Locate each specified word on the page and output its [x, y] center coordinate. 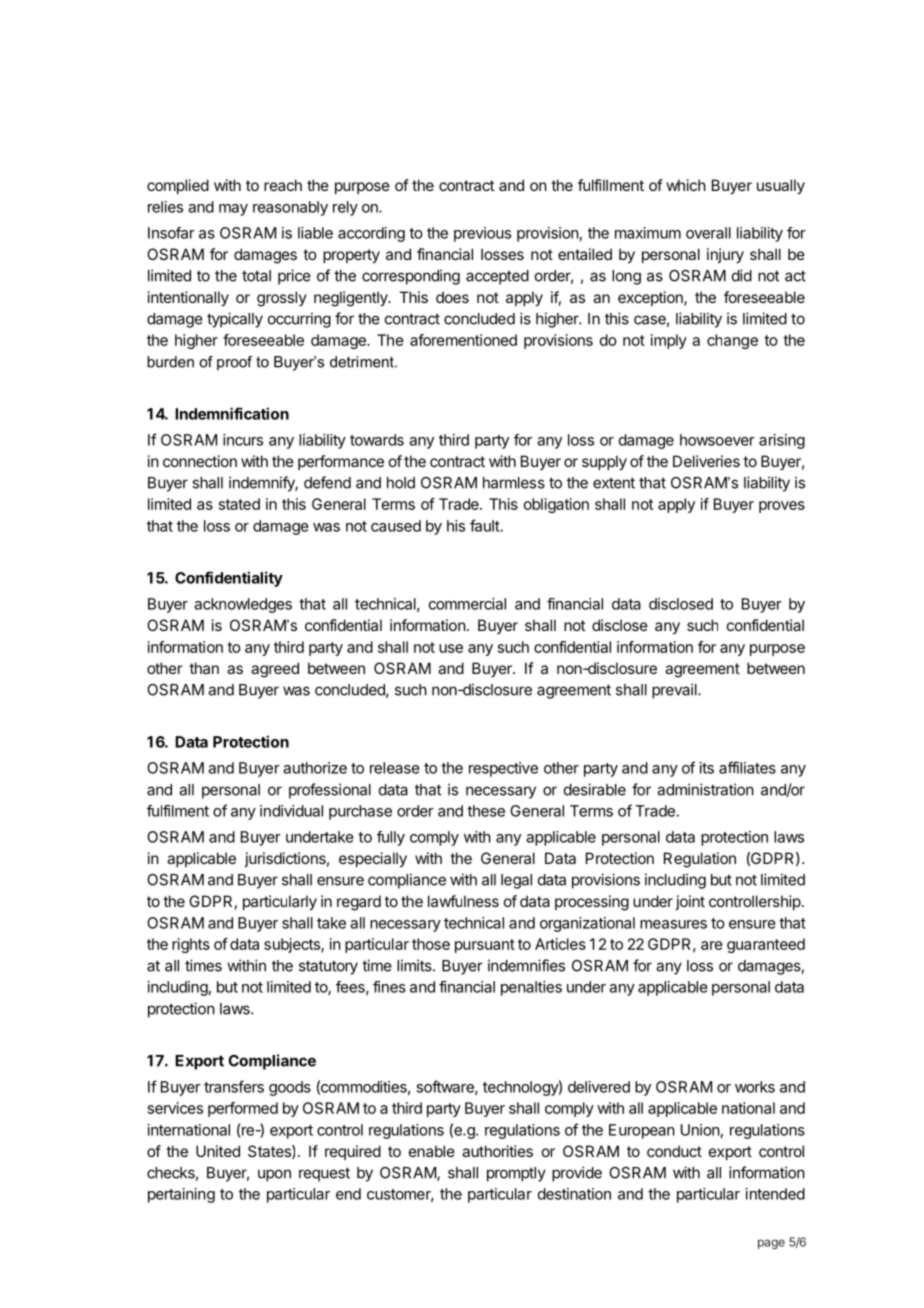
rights [191, 945]
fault [485, 525]
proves [782, 507]
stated [239, 504]
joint [690, 902]
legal [516, 881]
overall [708, 233]
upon [274, 1175]
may [233, 210]
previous [482, 234]
